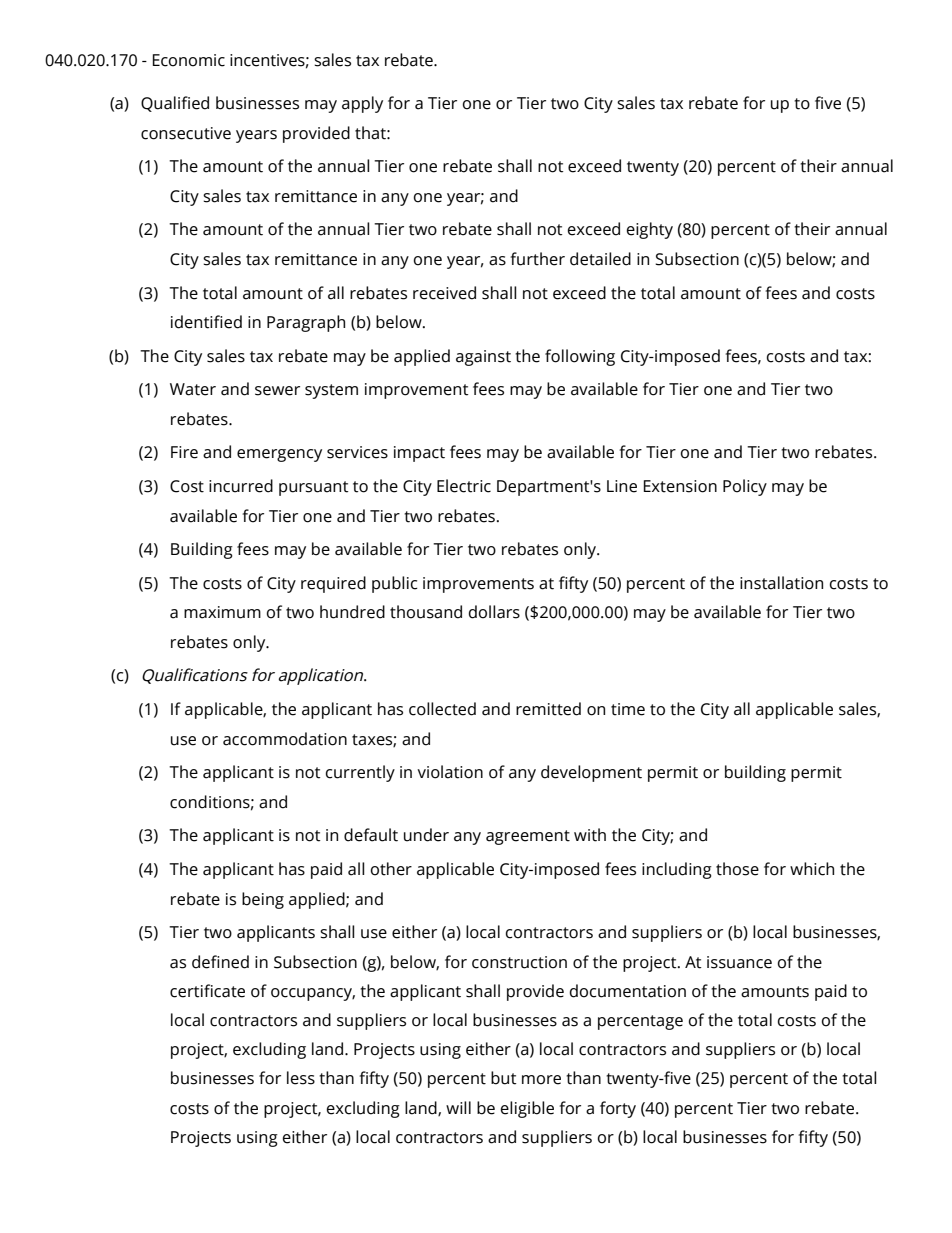  Describe the element at coordinates (745, 487) in the screenshot. I see `Policy` at that location.
